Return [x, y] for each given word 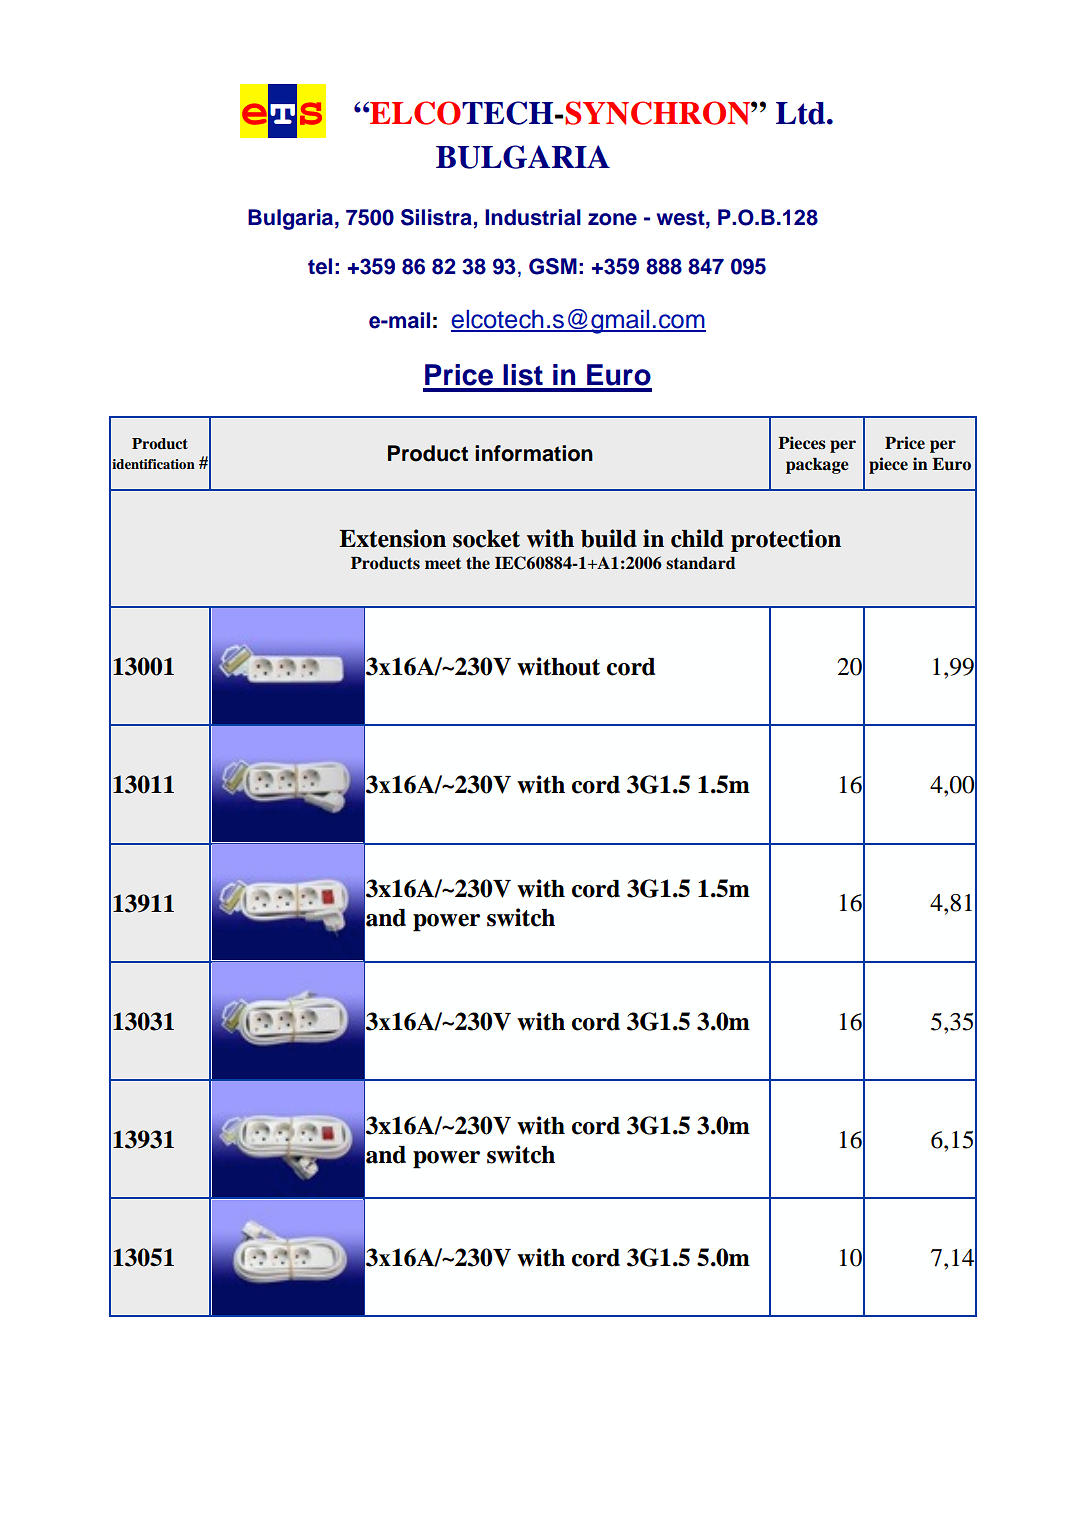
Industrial [533, 217]
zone [612, 219]
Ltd [802, 113]
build [609, 538]
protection [786, 540]
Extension [392, 538]
